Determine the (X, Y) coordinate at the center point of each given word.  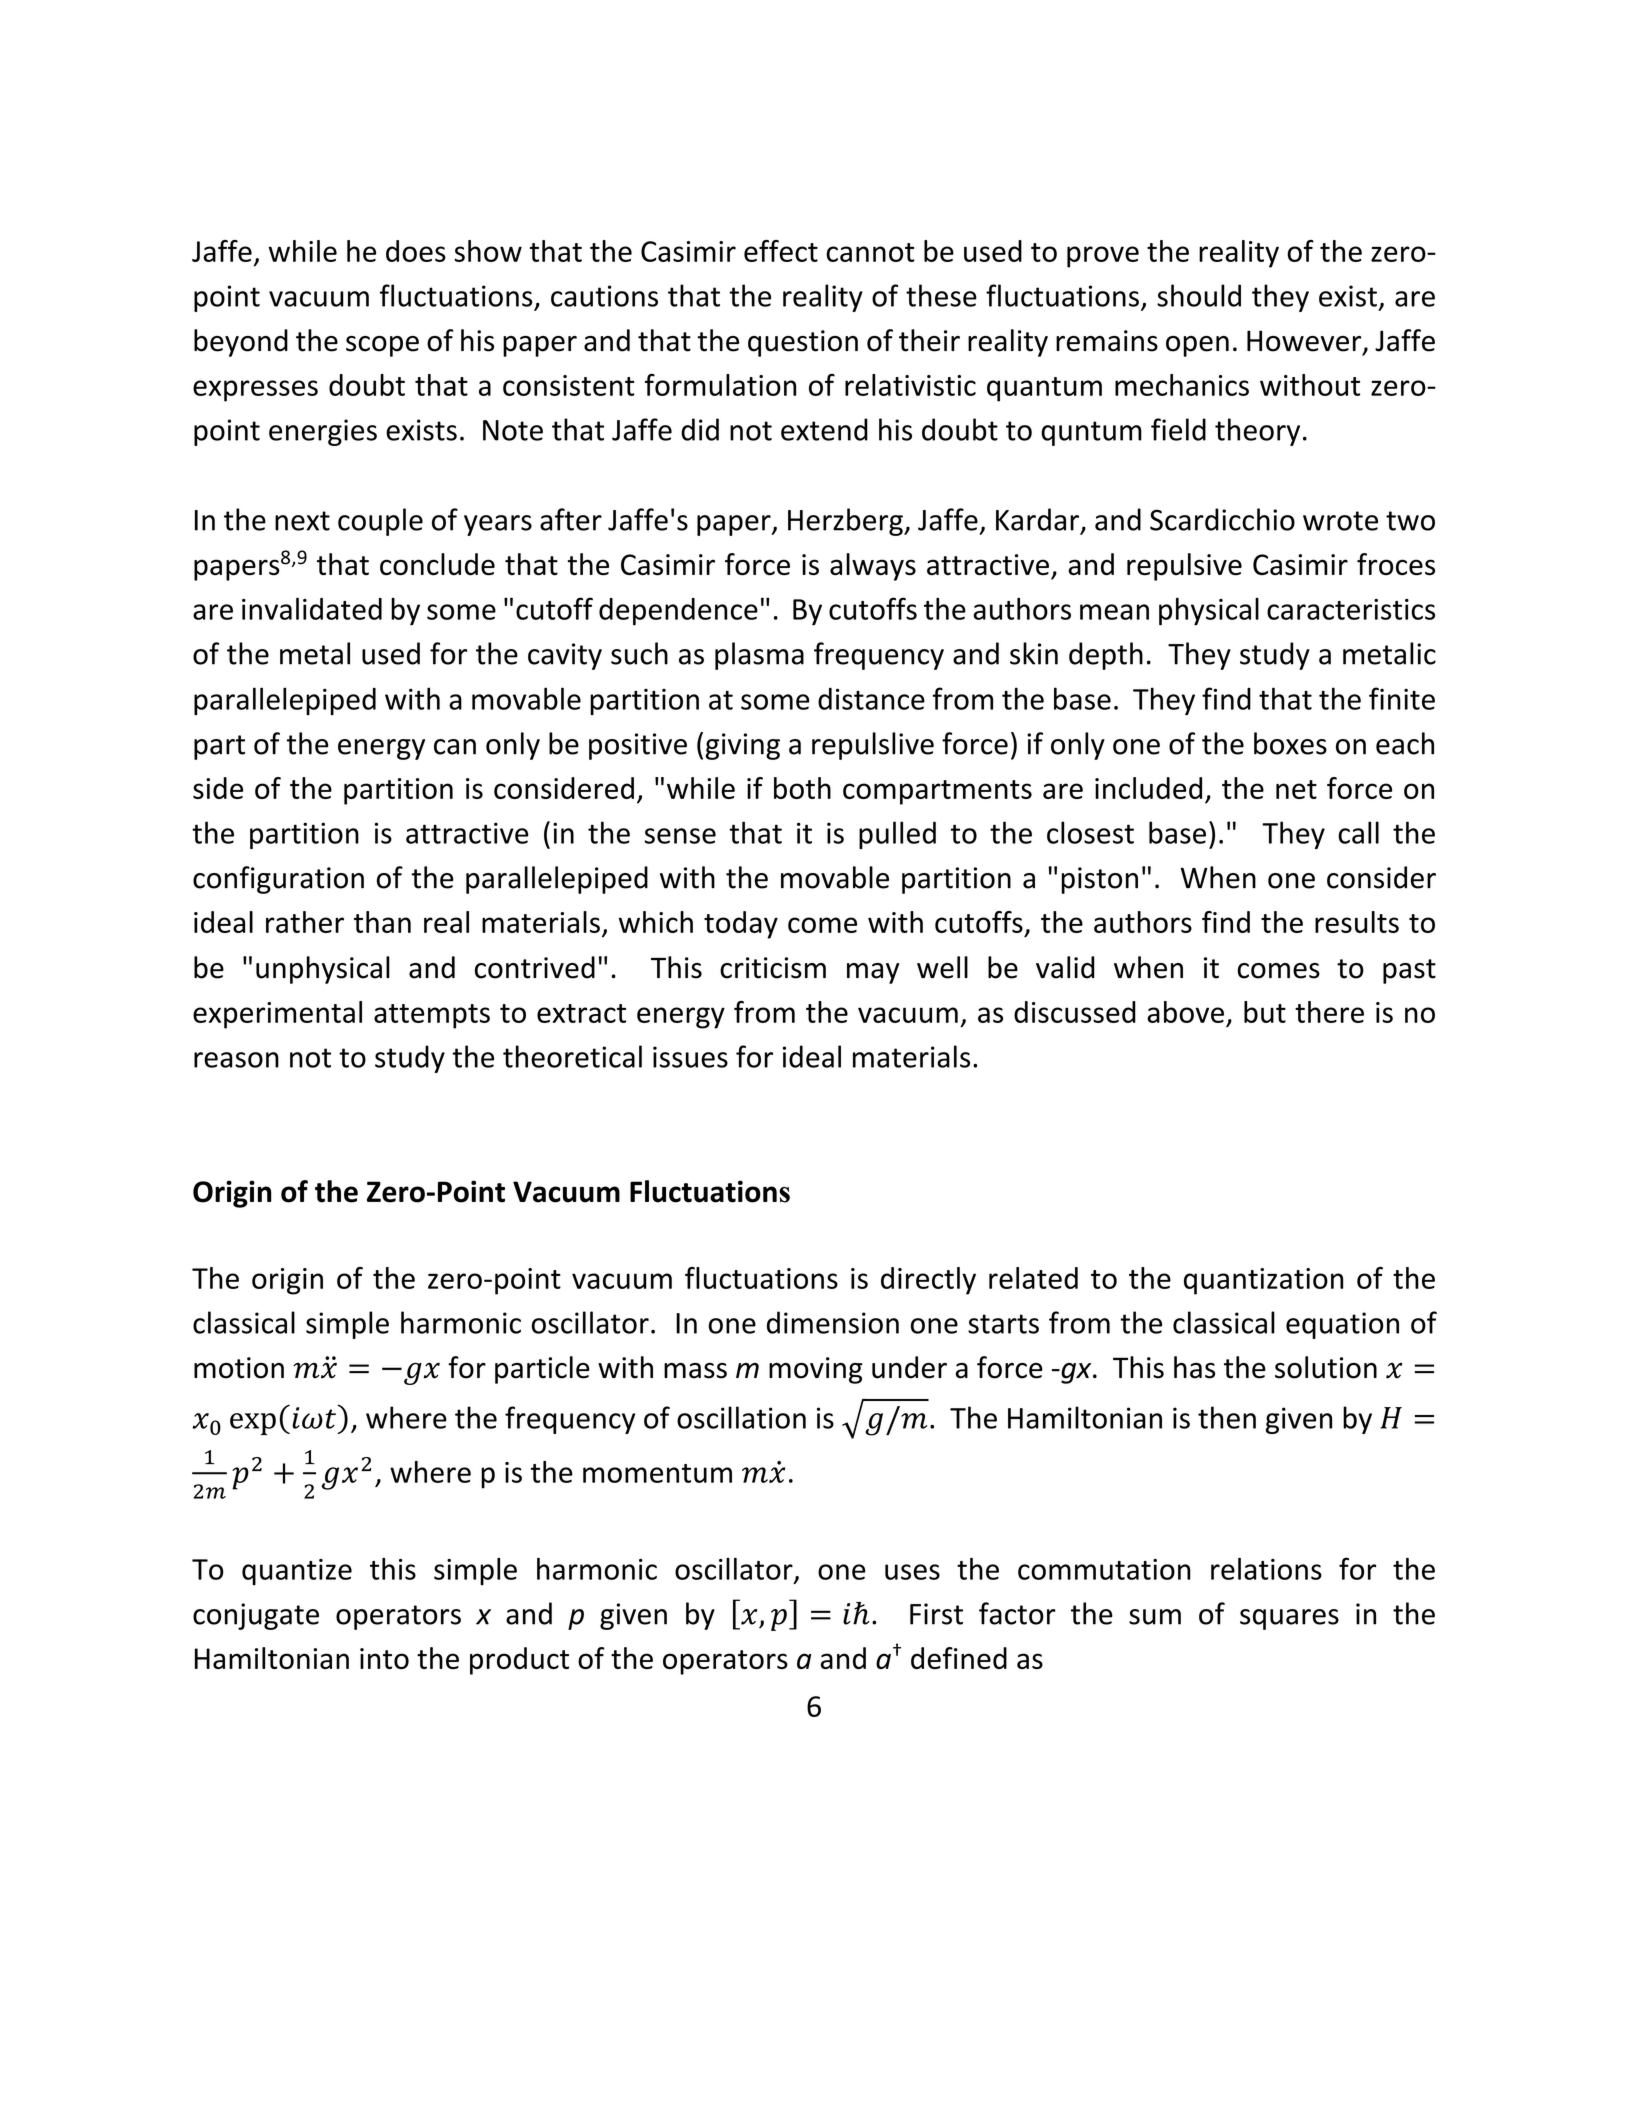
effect (781, 251)
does (416, 251)
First (936, 1614)
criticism (773, 968)
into (384, 1658)
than (382, 922)
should (1199, 295)
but (1265, 1012)
